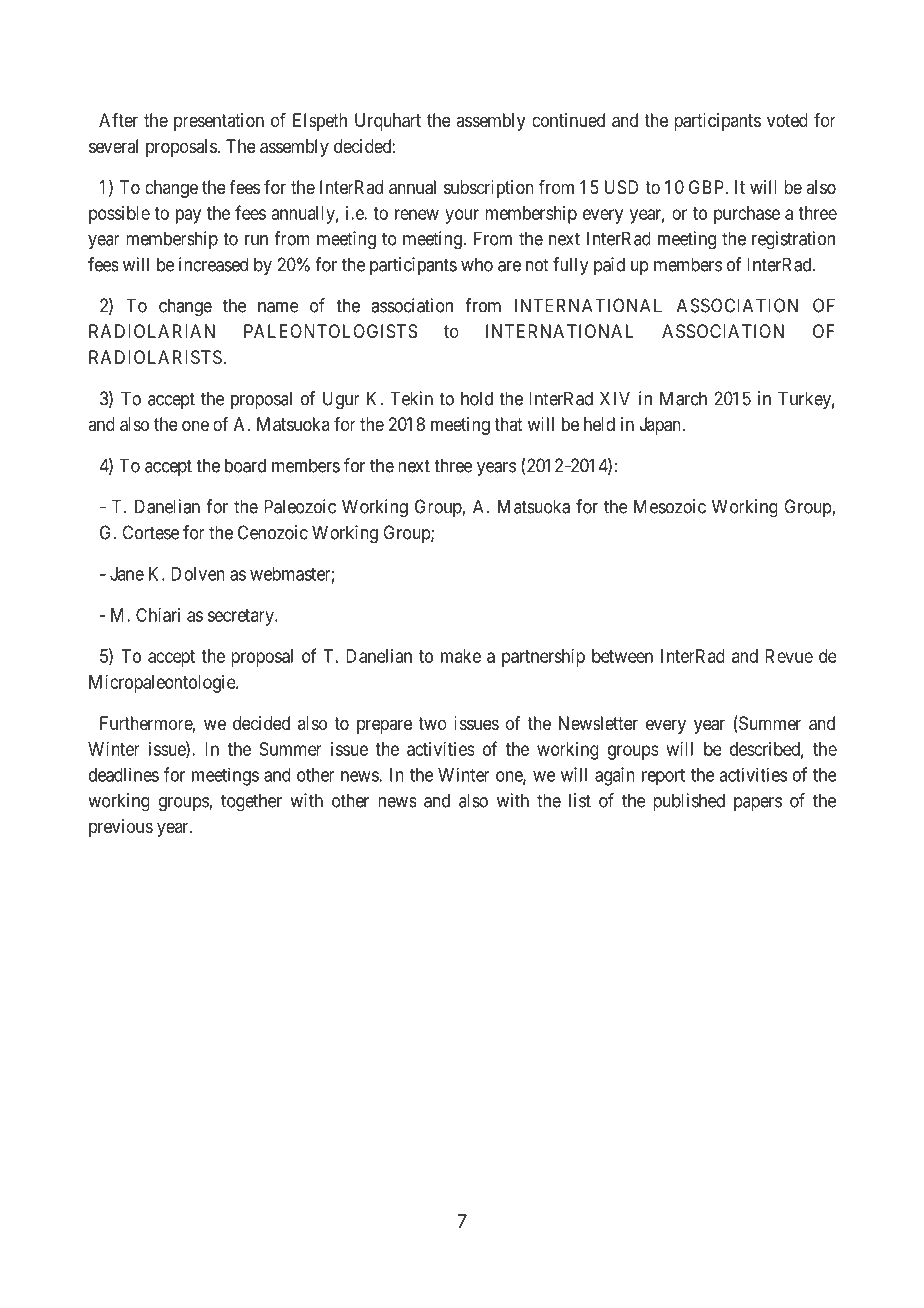  What do you see at coordinates (489, 189) in the image?
I see `subscription` at bounding box center [489, 189].
